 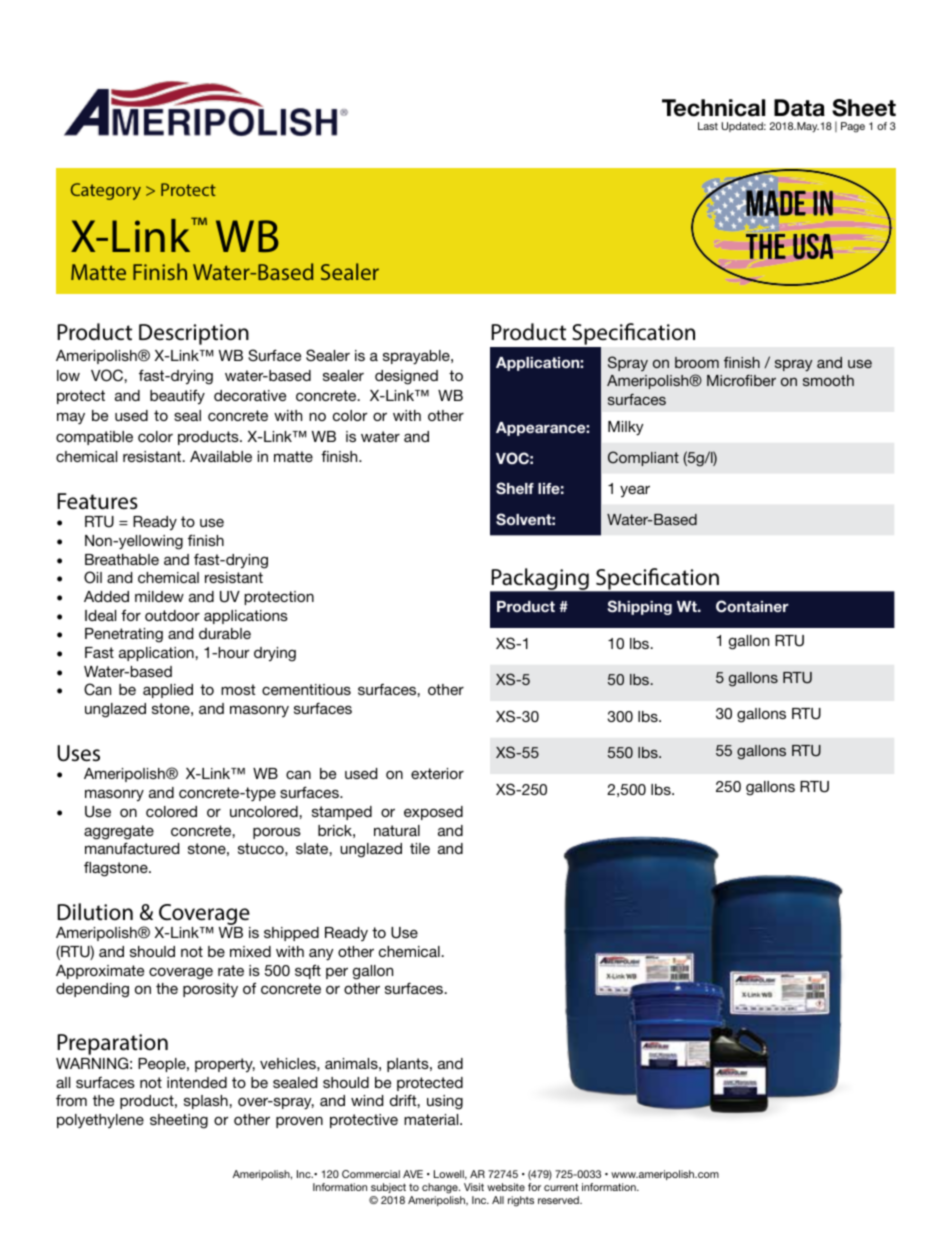 I want to click on tile, so click(x=420, y=848).
